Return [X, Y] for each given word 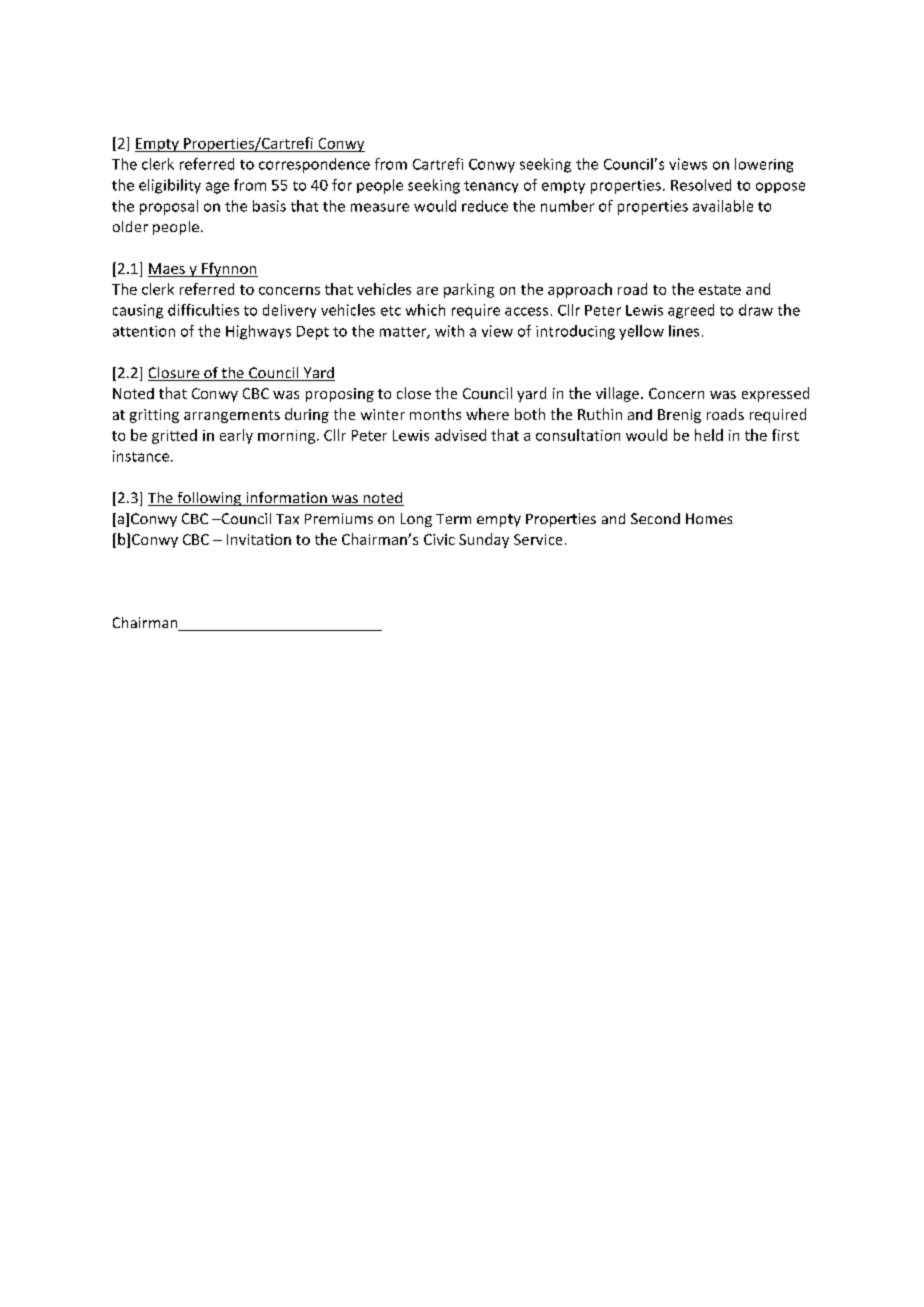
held [709, 435]
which [425, 310]
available [723, 206]
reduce [485, 206]
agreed [691, 311]
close [414, 393]
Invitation [259, 539]
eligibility [170, 186]
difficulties [203, 310]
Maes [167, 270]
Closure [175, 374]
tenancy [491, 187]
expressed [775, 394]
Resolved [701, 185]
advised [460, 435]
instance [142, 456]
